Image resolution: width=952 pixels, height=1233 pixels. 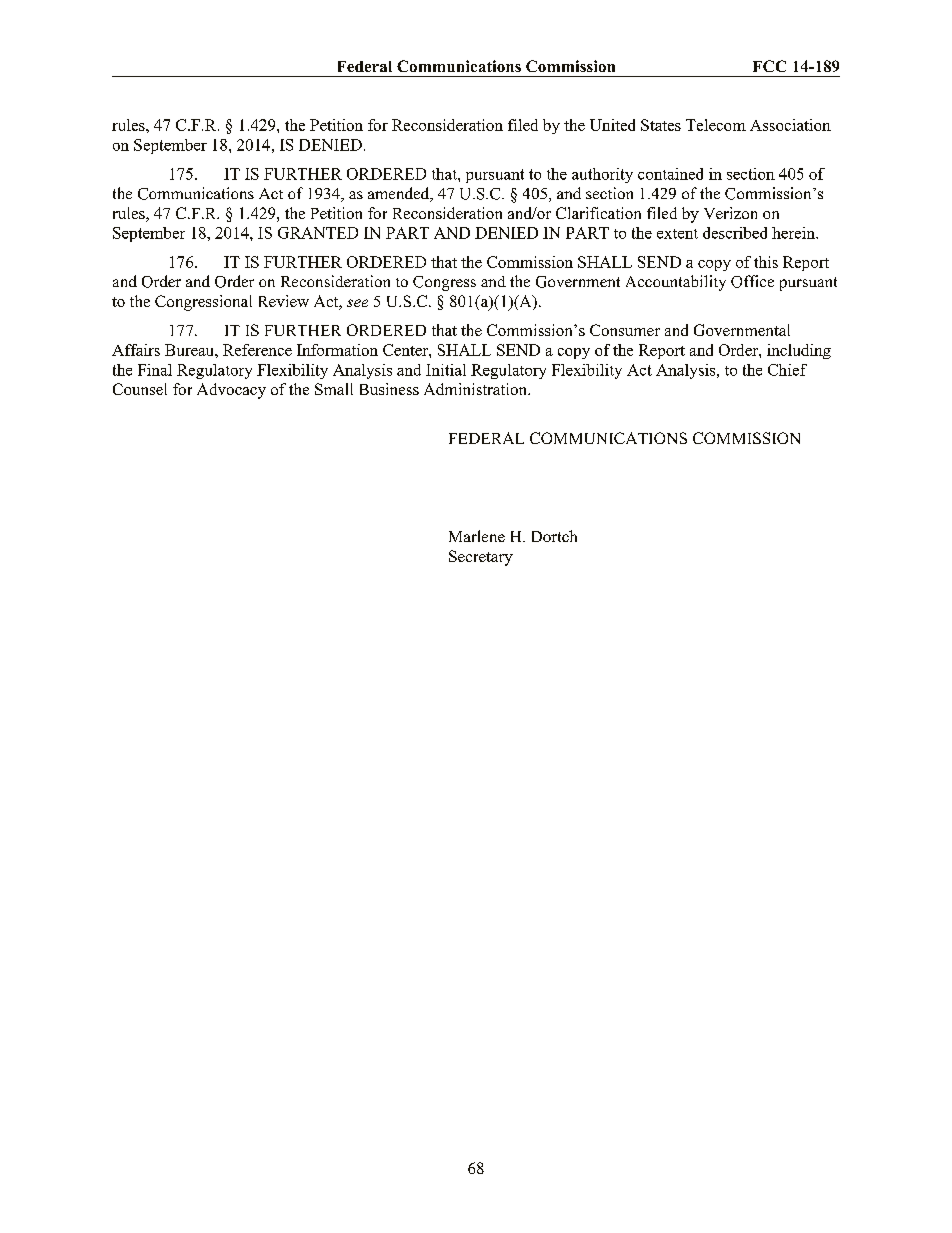 I want to click on GRANTED, so click(x=318, y=233).
